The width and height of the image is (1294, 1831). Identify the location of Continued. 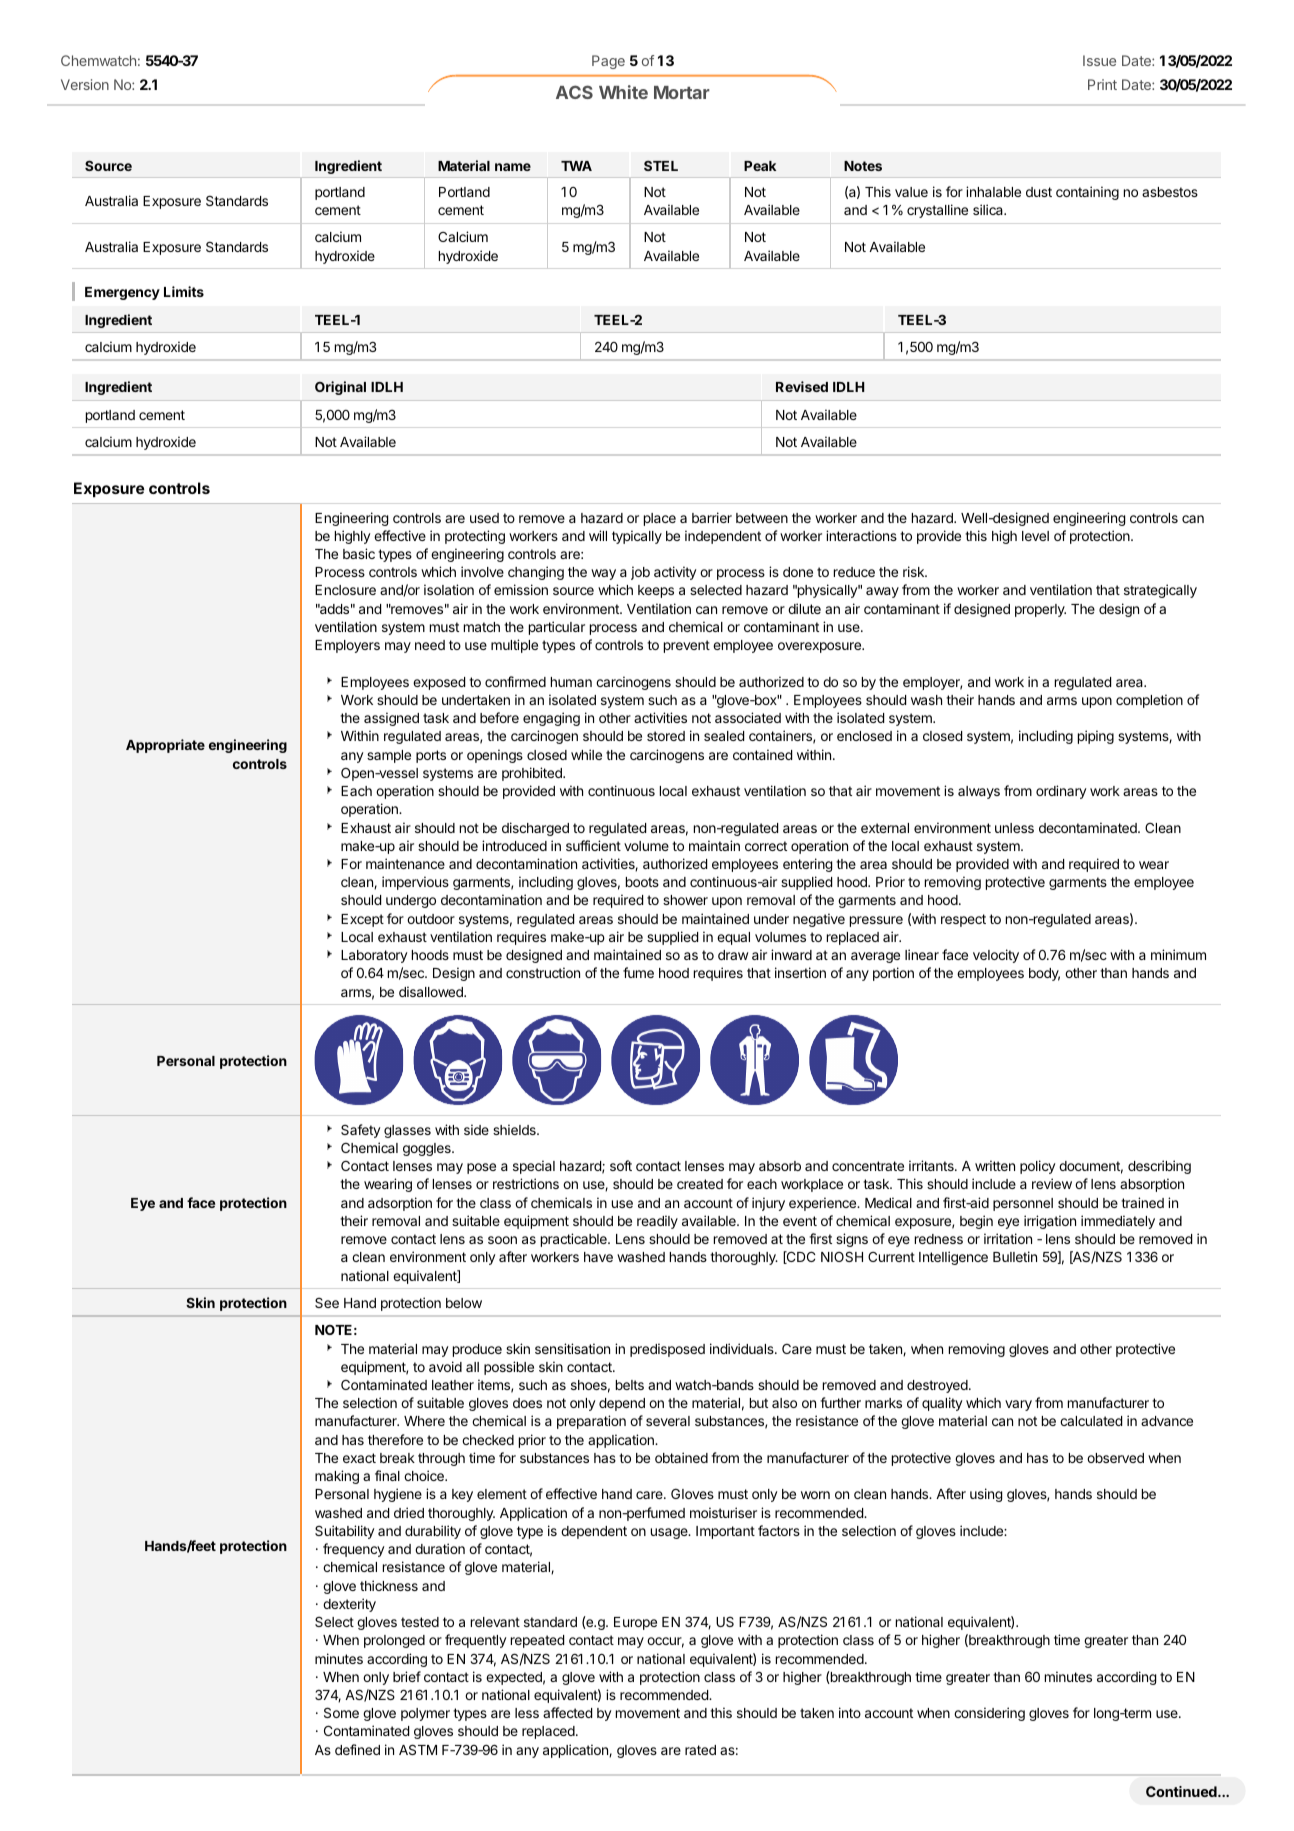
(1182, 1791).
